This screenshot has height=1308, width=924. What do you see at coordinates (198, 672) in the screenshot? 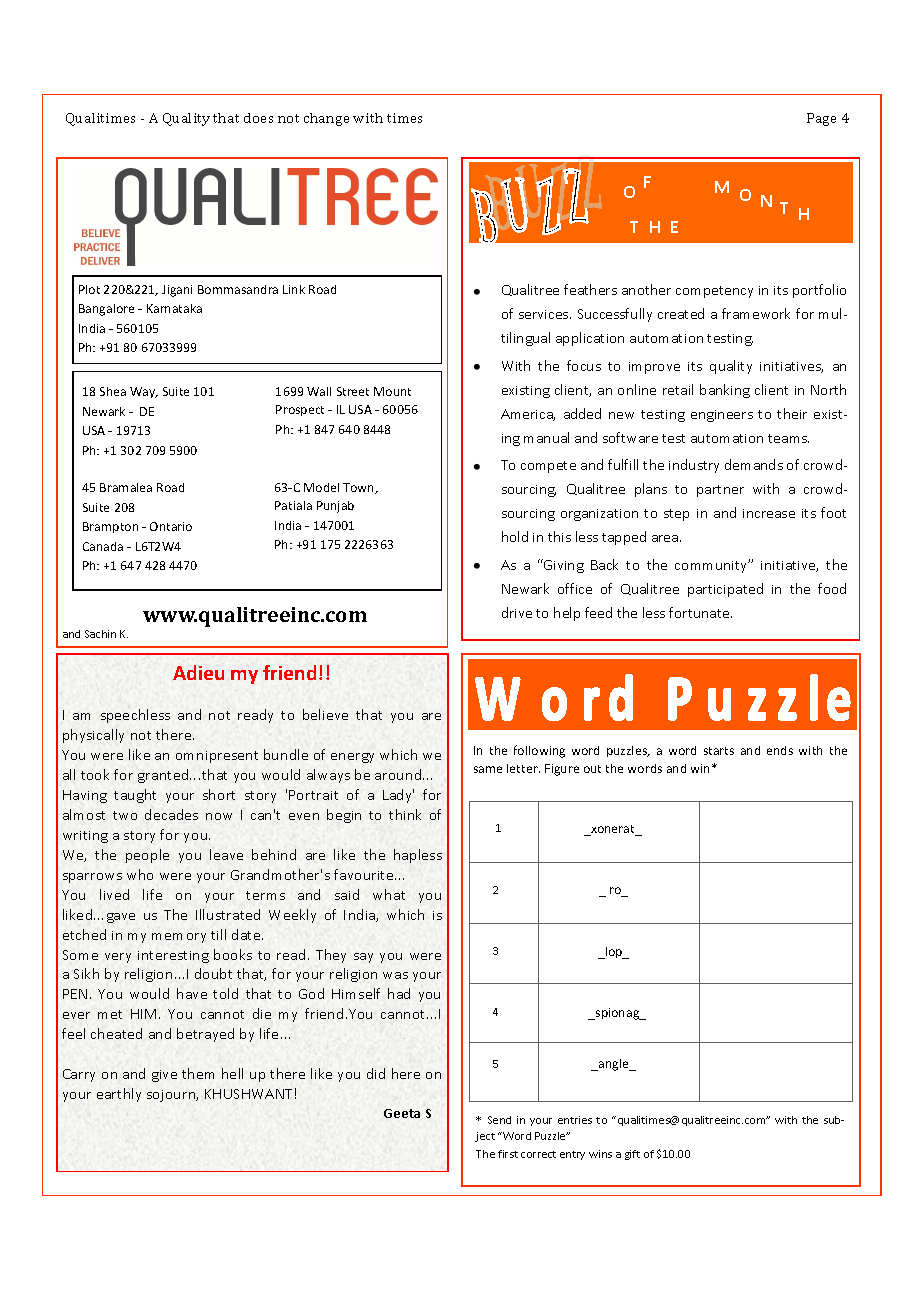
I see `Adieu` at bounding box center [198, 672].
